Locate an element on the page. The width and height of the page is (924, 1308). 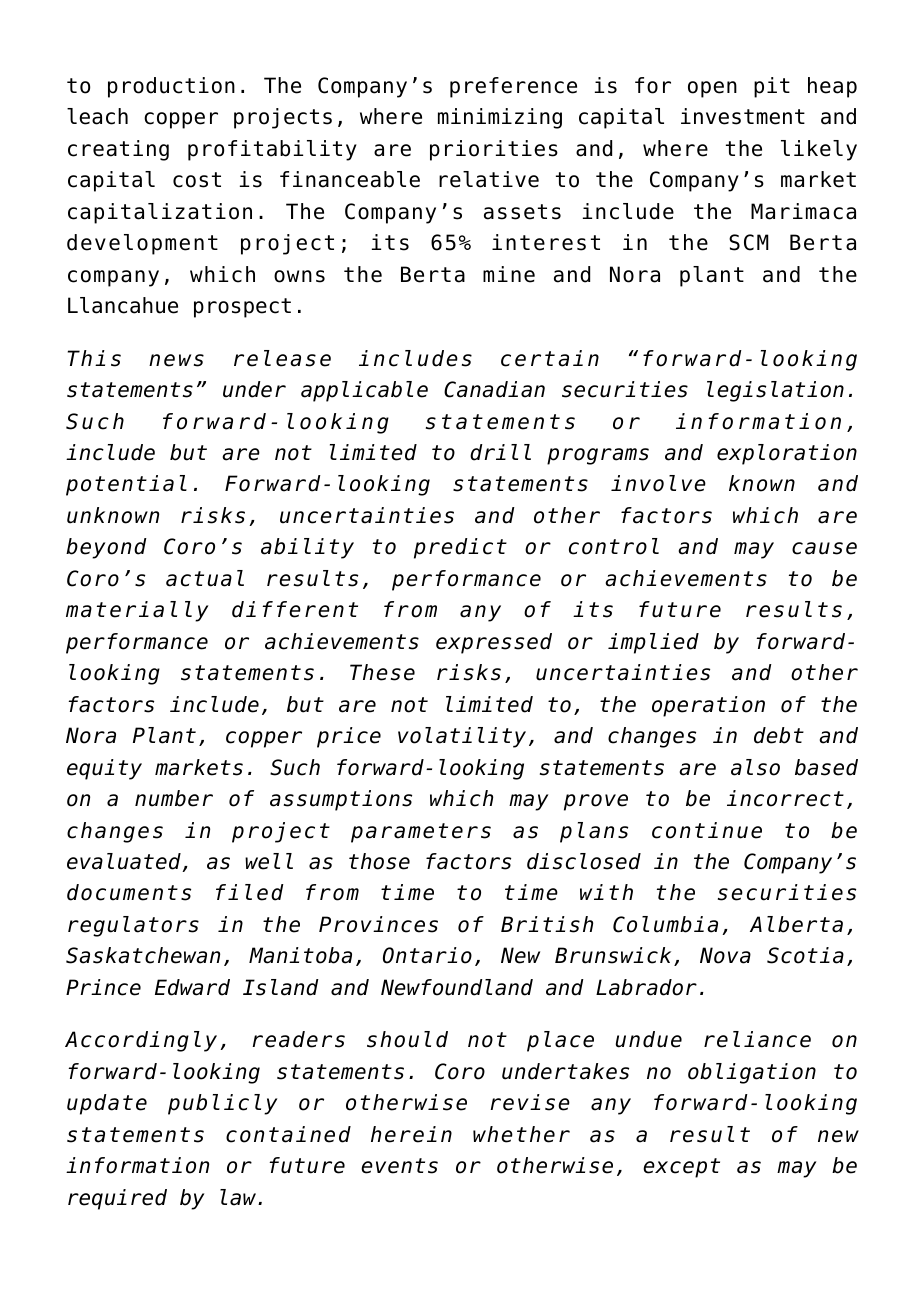
materially is located at coordinates (137, 611).
